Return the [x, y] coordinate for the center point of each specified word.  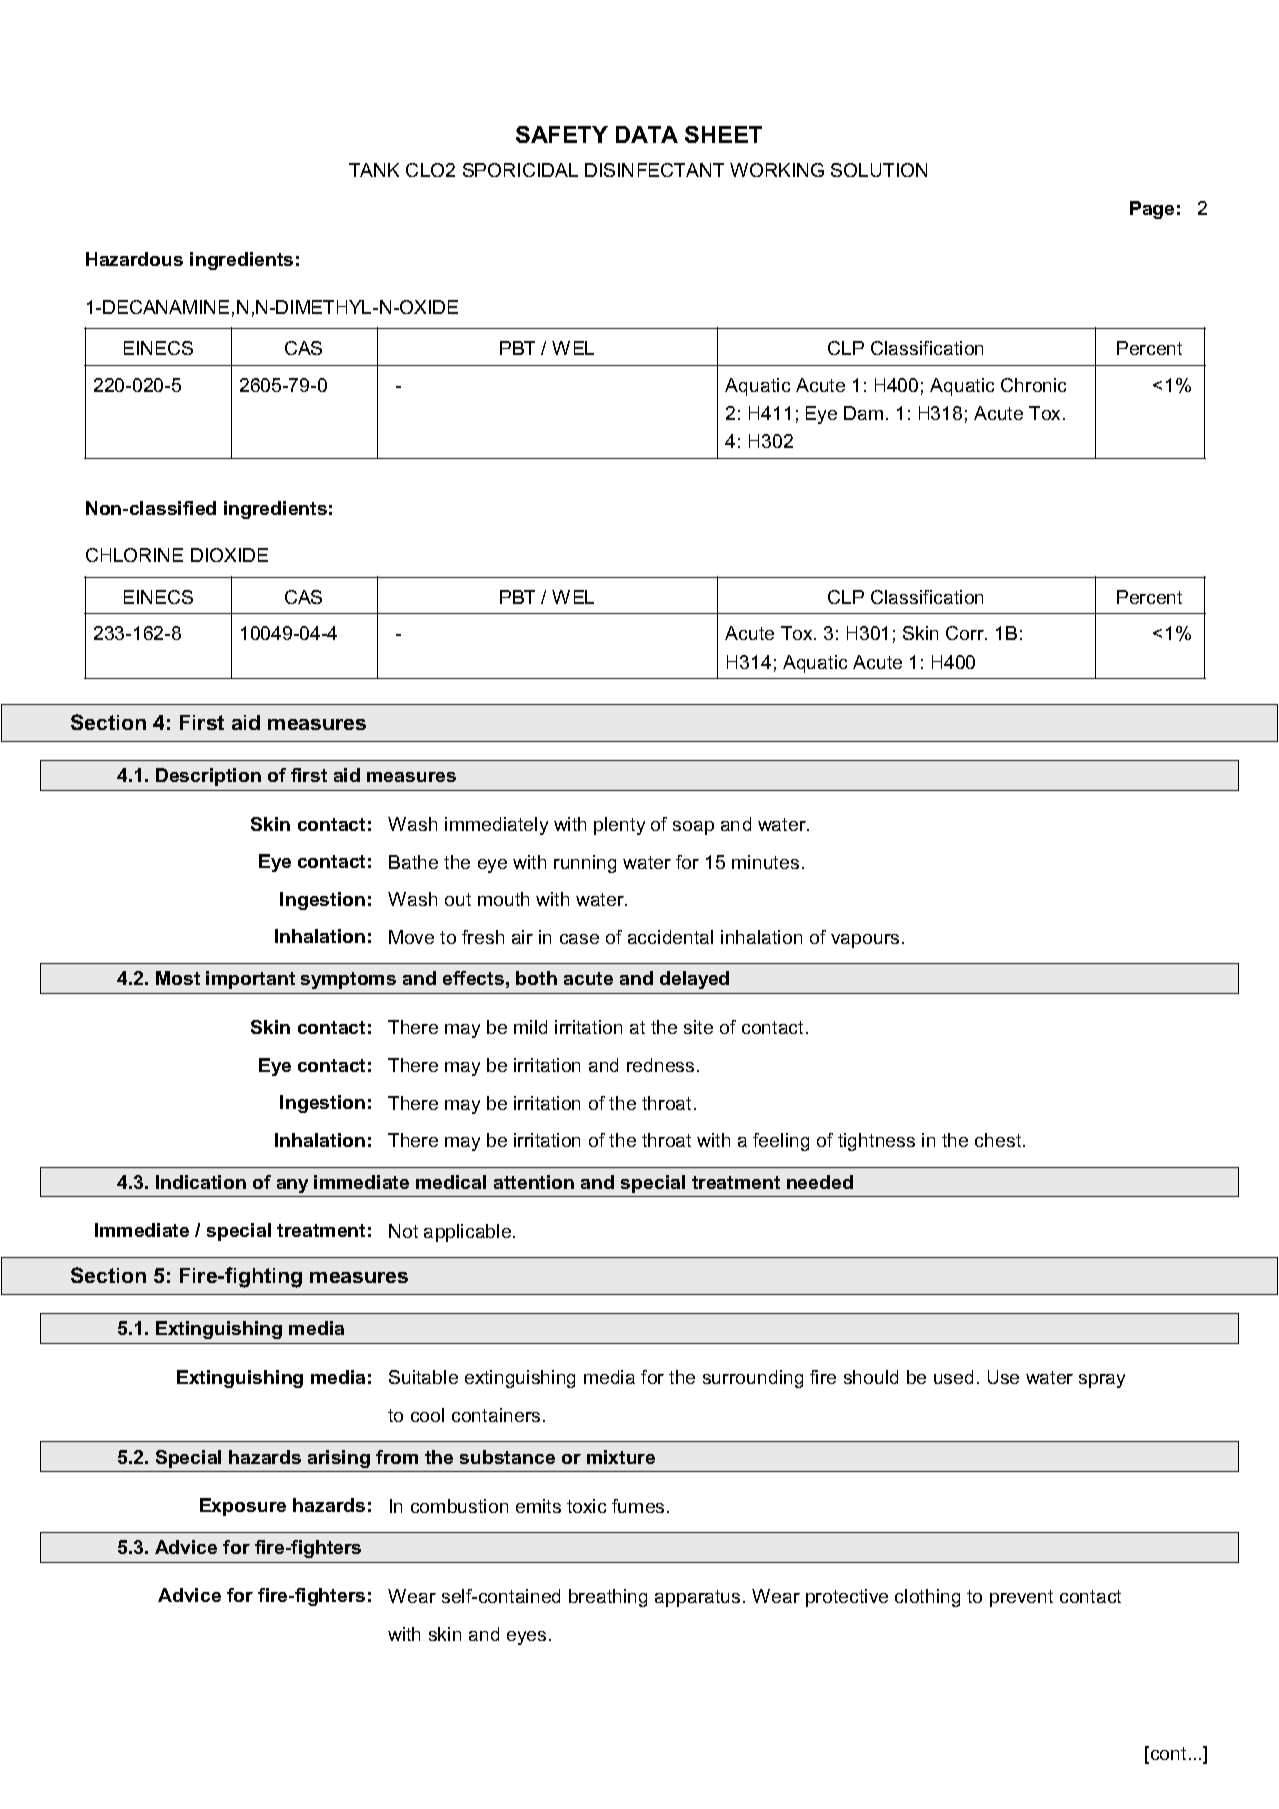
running [585, 864]
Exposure [243, 1507]
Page [1152, 210]
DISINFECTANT [654, 170]
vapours [865, 941]
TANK [374, 170]
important [250, 980]
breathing [608, 1598]
